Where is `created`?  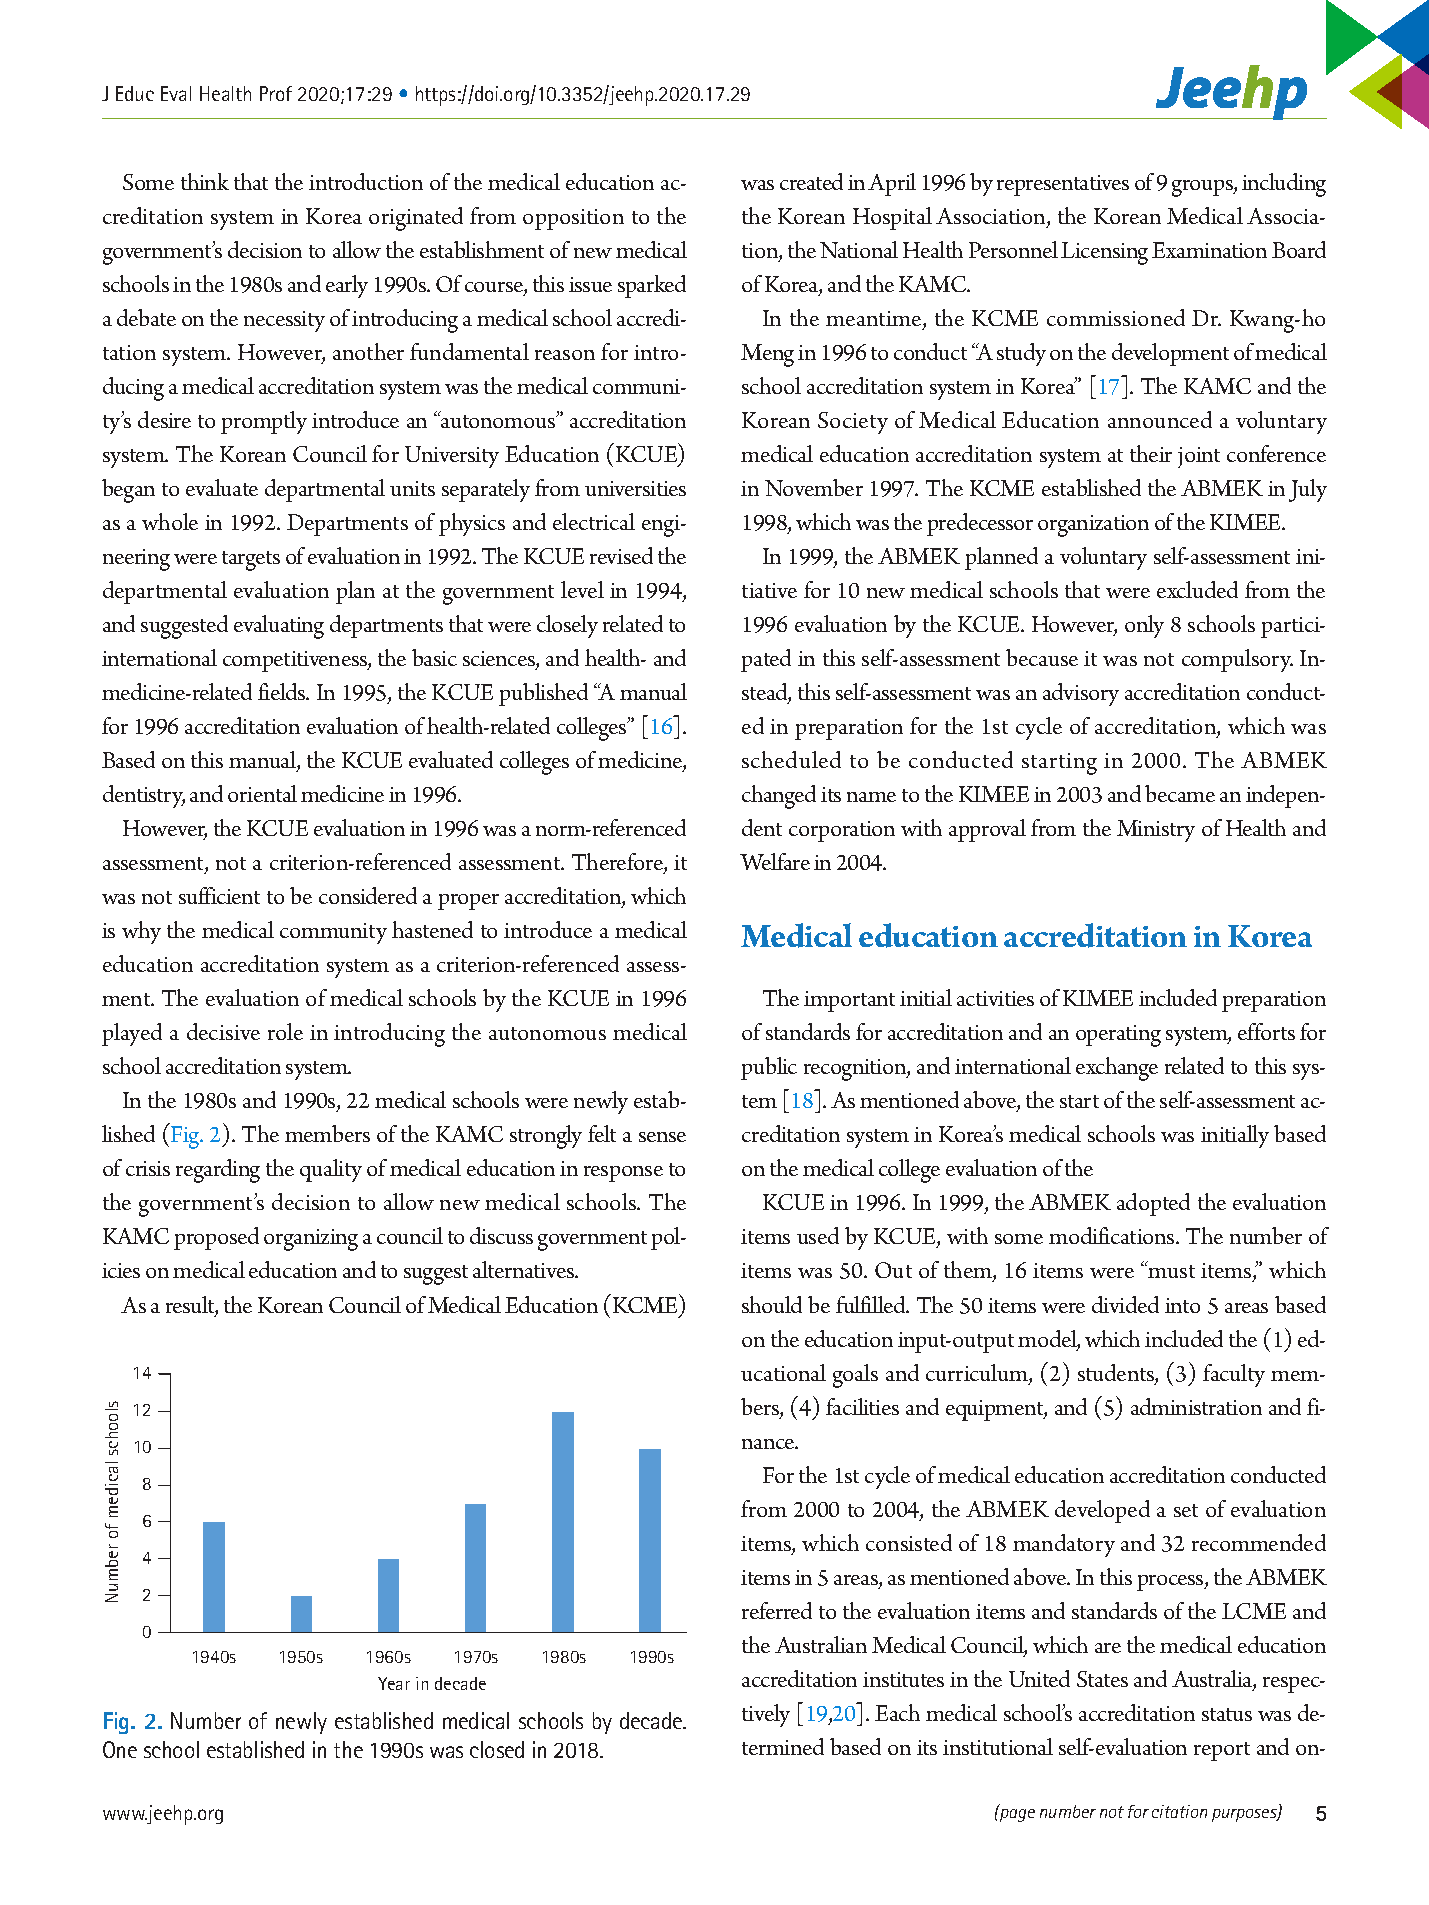
created is located at coordinates (811, 181).
